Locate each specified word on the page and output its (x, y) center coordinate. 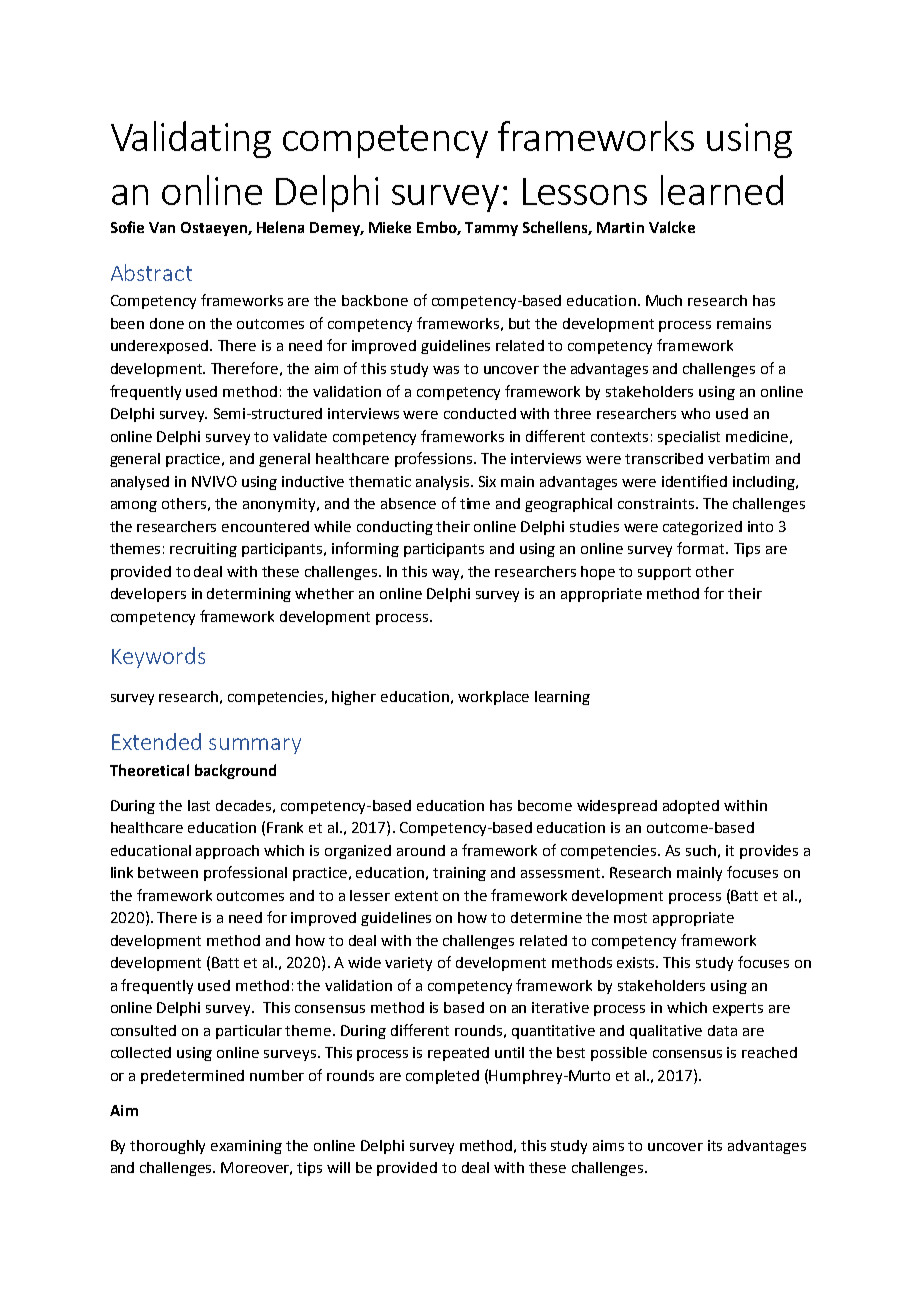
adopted (691, 807)
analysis (444, 483)
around (421, 850)
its (715, 1145)
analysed (140, 483)
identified (694, 481)
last (199, 805)
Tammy (491, 229)
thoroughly (167, 1147)
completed (442, 1077)
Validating (191, 139)
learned (722, 190)
